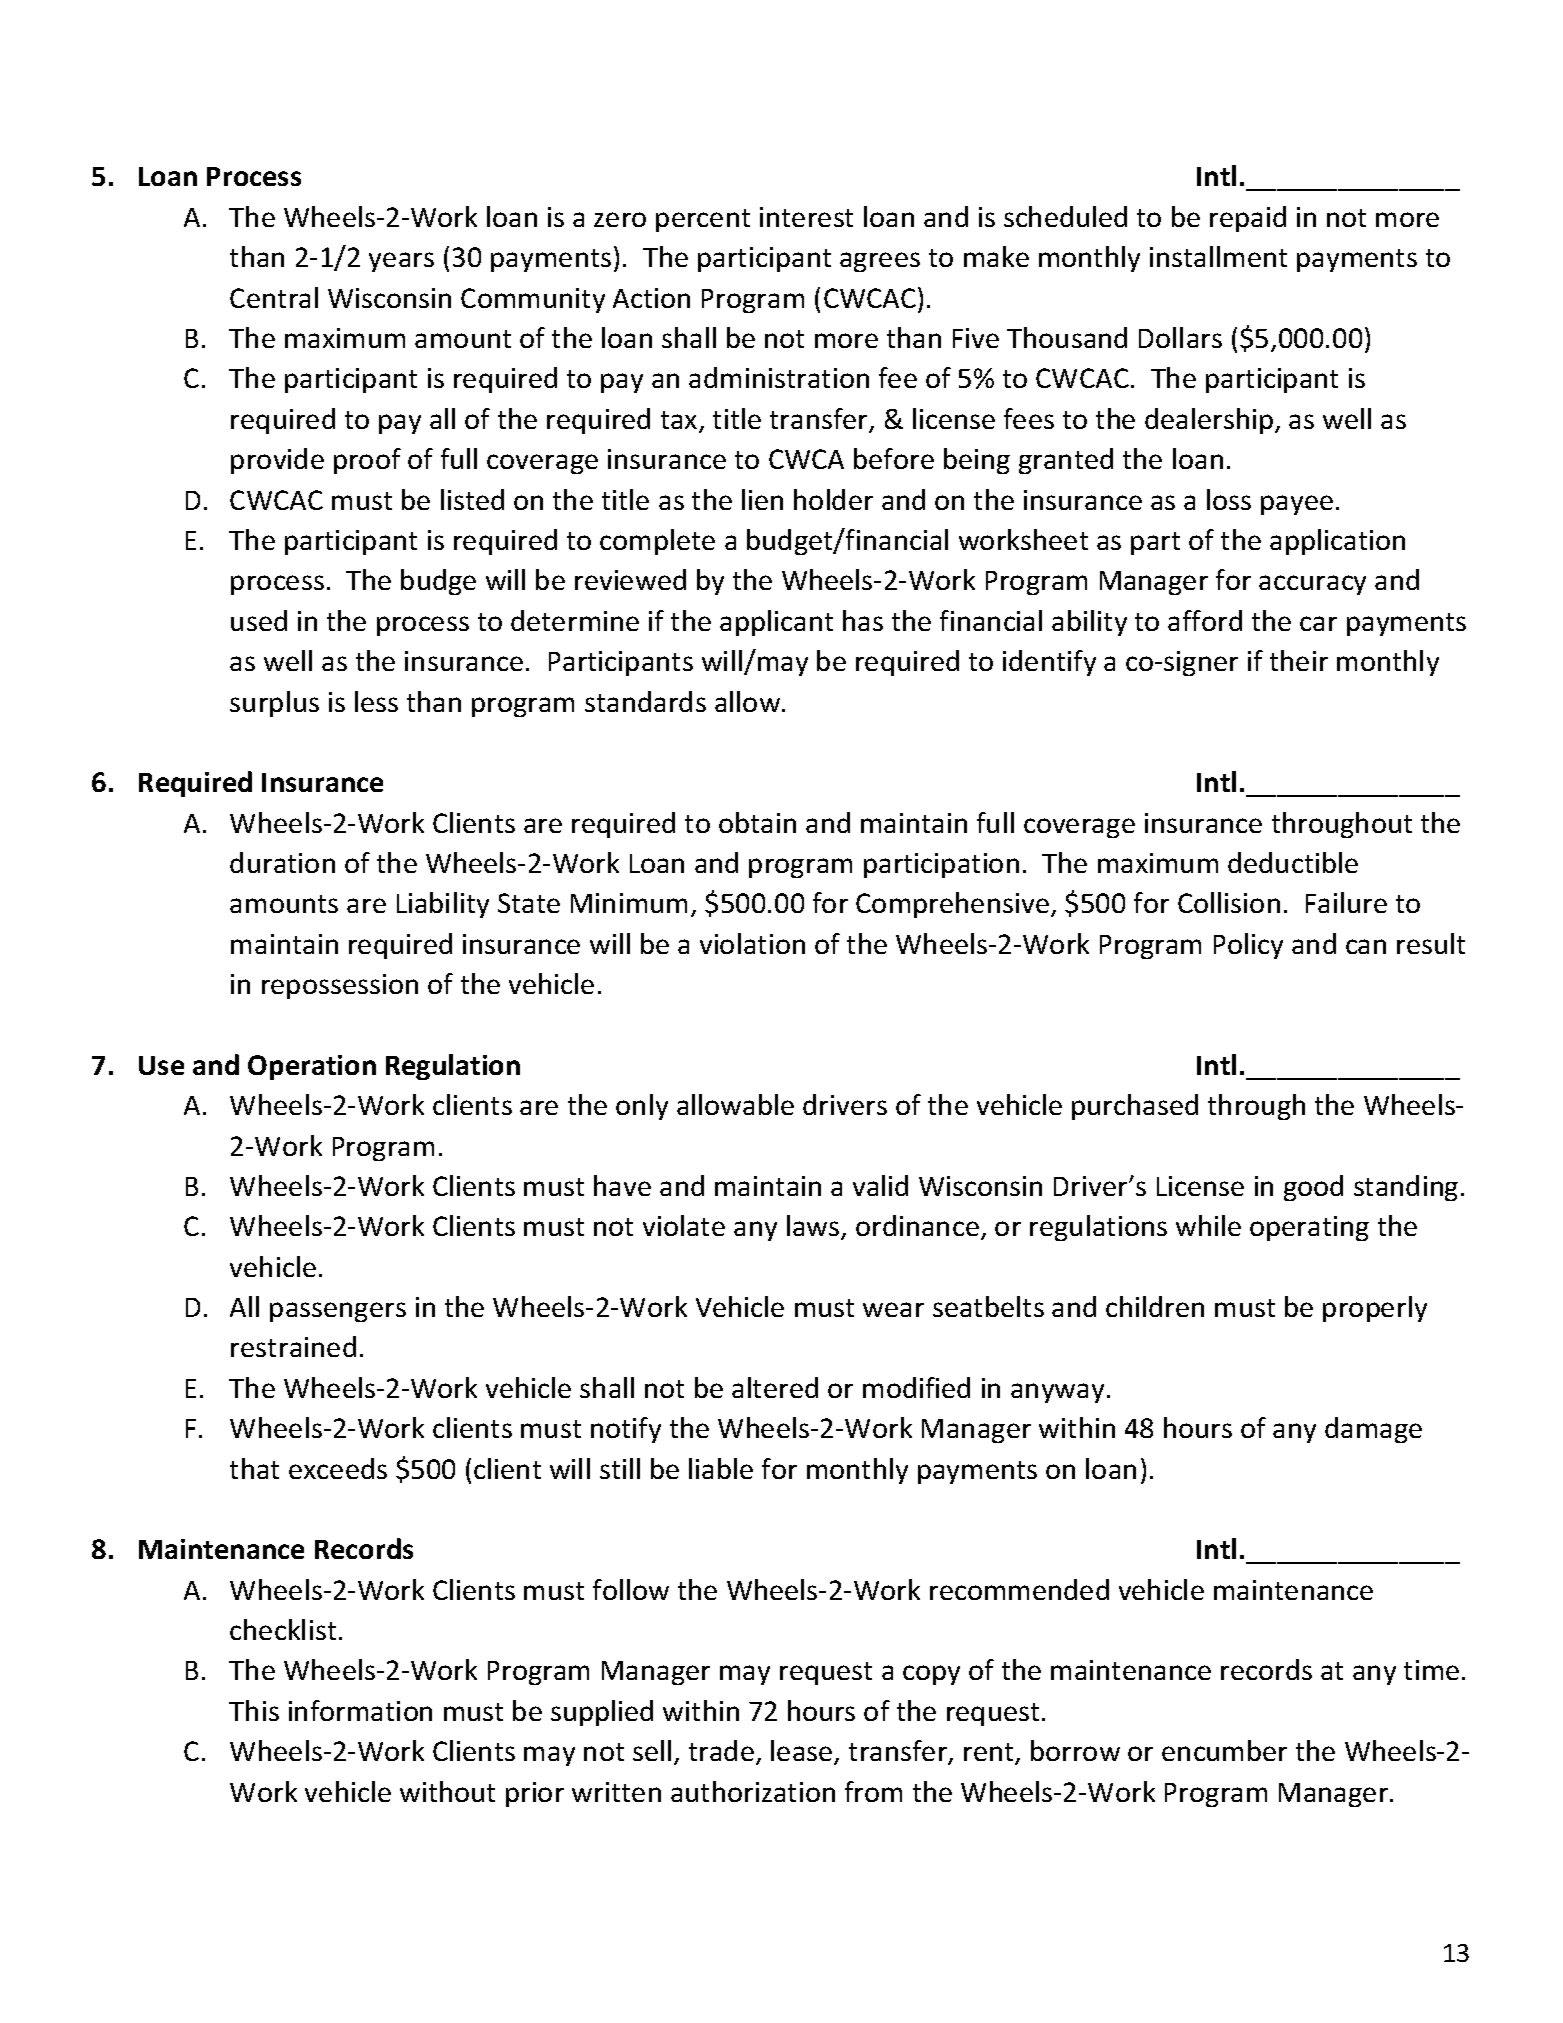 This document has height=2023, width=1563. Describe the element at coordinates (880, 262) in the document. I see `agrees` at that location.
